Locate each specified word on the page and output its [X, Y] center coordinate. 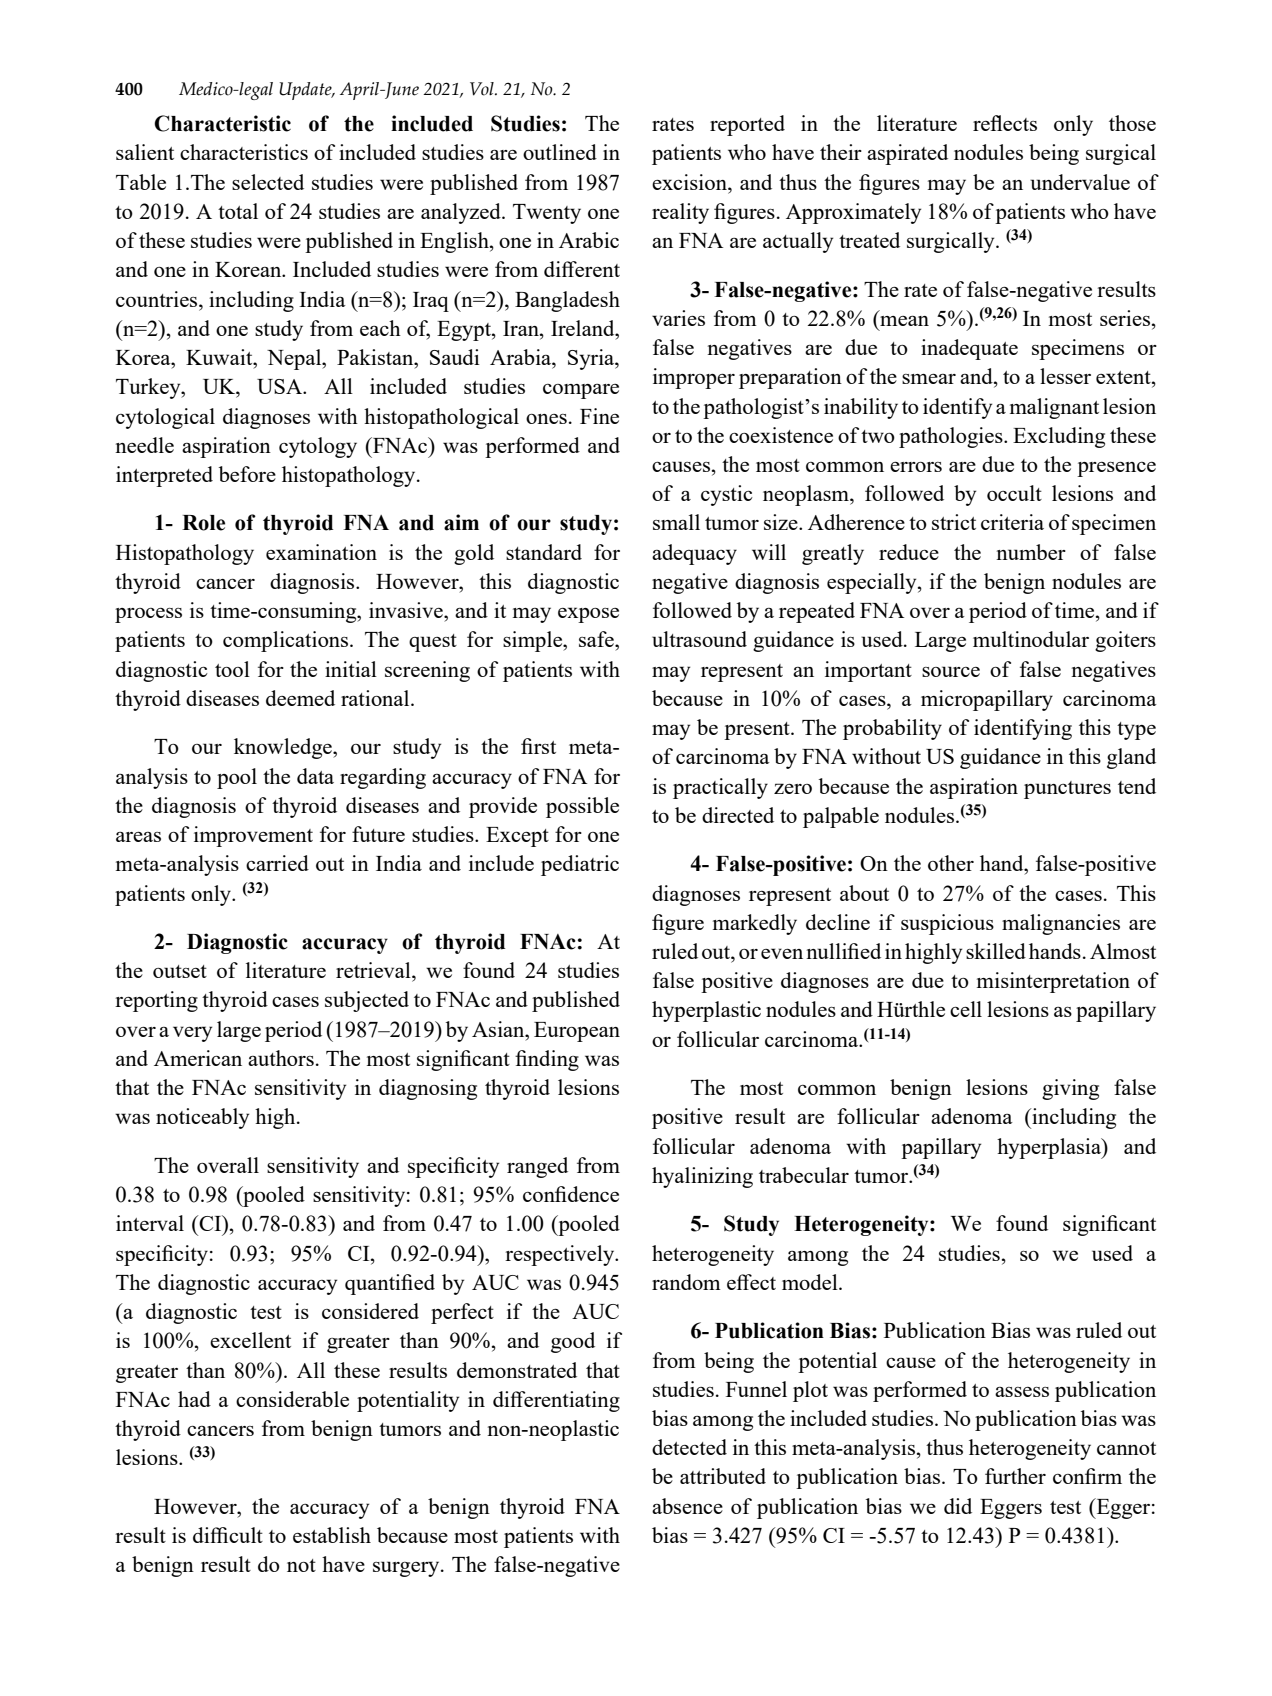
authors [281, 1058]
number [1031, 552]
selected [268, 182]
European [577, 1032]
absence [687, 1506]
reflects [1005, 123]
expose [588, 615]
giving [1070, 1089]
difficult [228, 1535]
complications [287, 641]
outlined [560, 152]
